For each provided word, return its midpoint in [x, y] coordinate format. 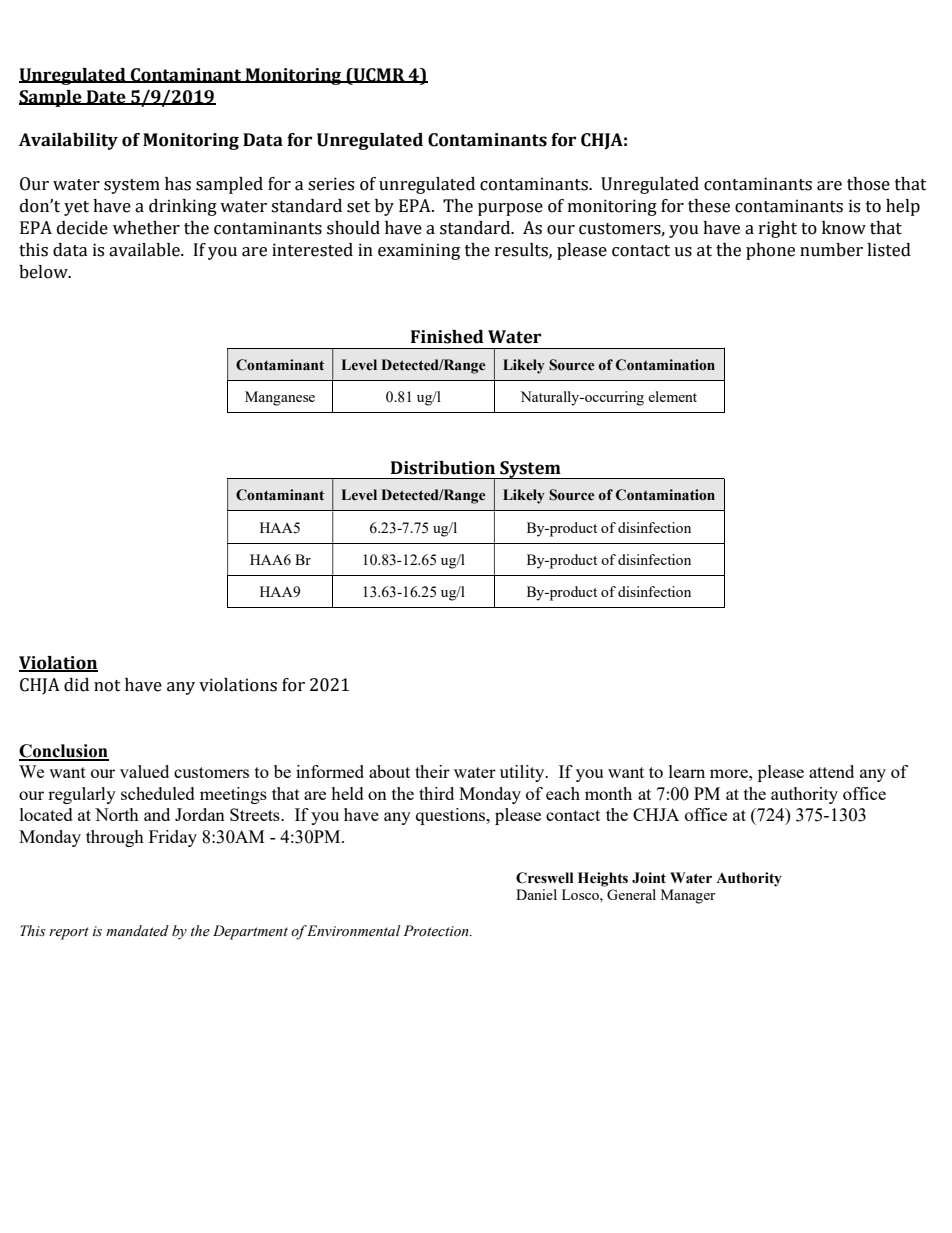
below [44, 272]
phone [770, 251]
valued [144, 771]
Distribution [443, 468]
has [178, 184]
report [69, 933]
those [868, 184]
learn [687, 771]
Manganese [280, 398]
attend [831, 771]
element [672, 396]
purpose [510, 209]
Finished [447, 337]
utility [523, 773]
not [107, 686]
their [432, 771]
